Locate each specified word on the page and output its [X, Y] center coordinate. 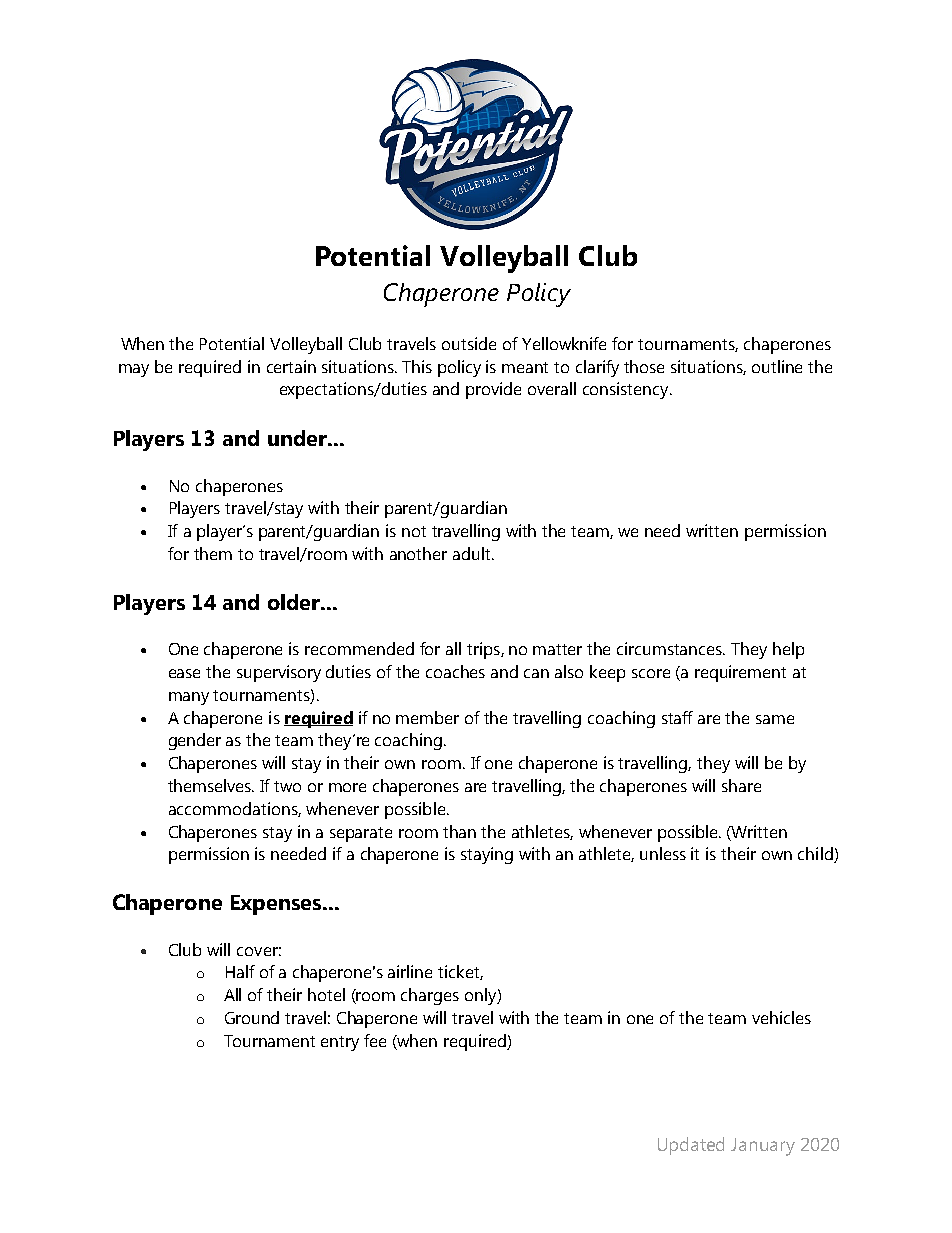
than [459, 831]
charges [430, 996]
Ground [252, 1017]
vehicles [781, 1017]
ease [184, 673]
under [298, 438]
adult [473, 553]
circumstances [671, 648]
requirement [740, 673]
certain [291, 366]
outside [469, 343]
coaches [455, 671]
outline [777, 366]
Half [240, 971]
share [741, 785]
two [287, 786]
